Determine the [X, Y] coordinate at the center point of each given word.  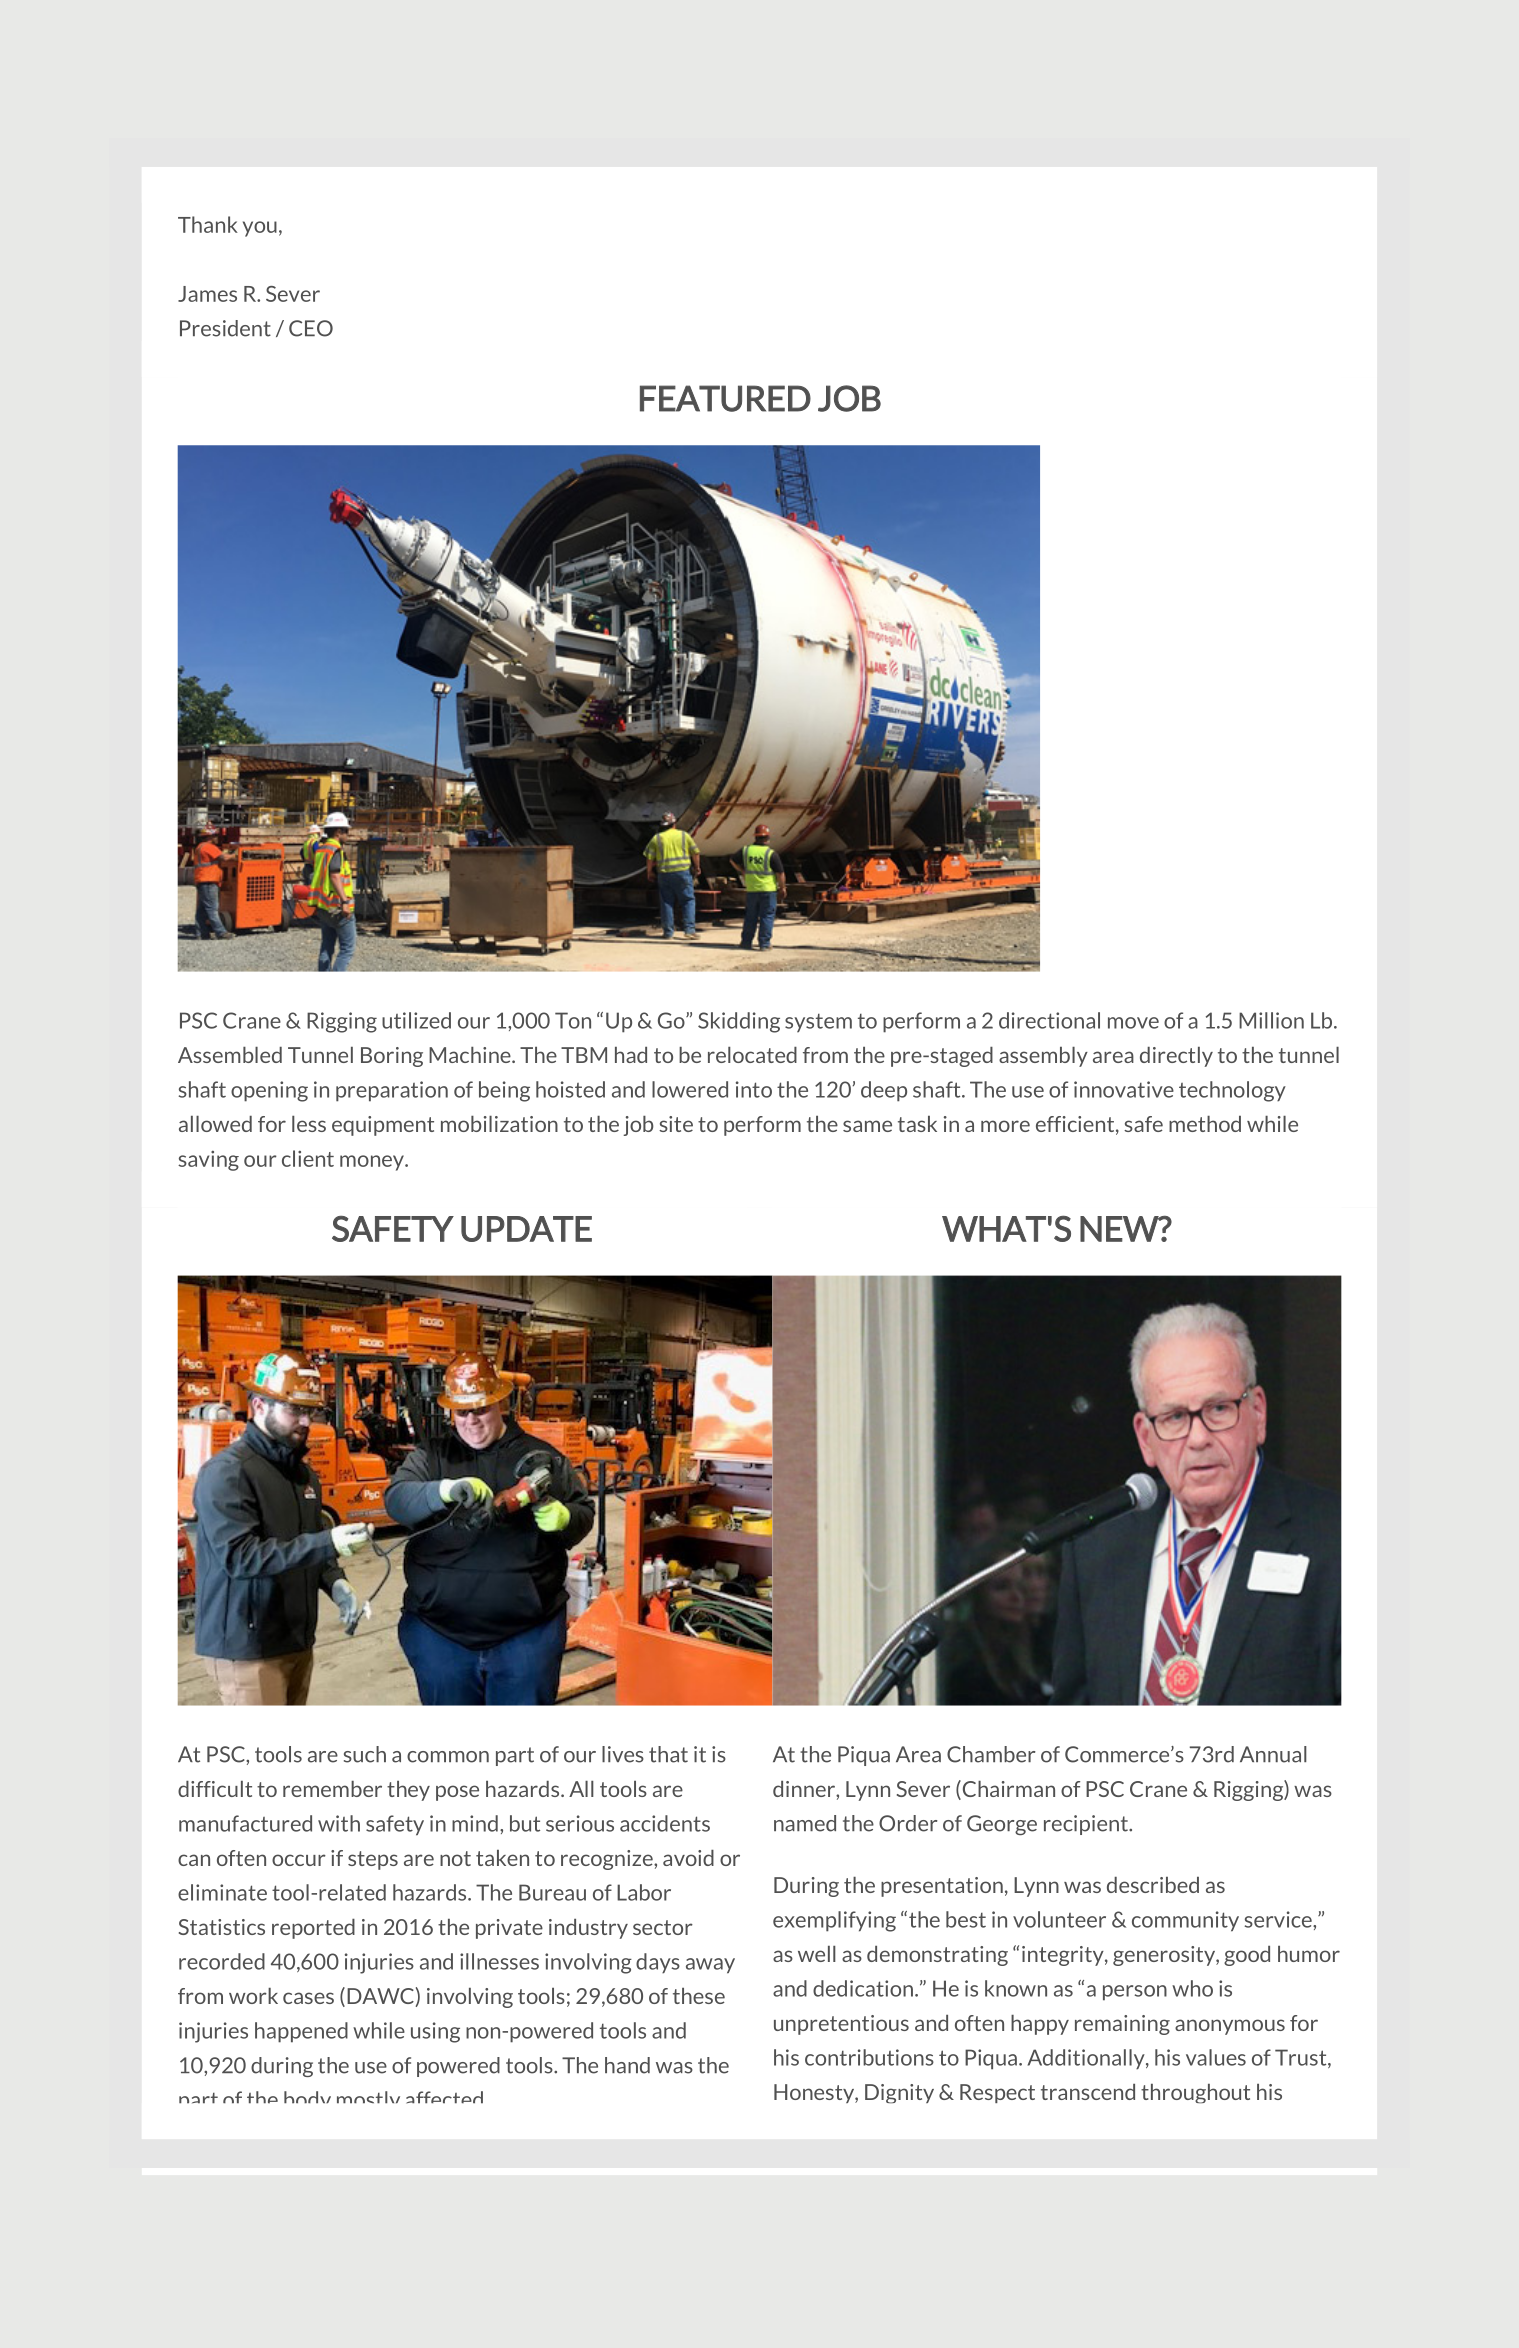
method [1205, 1124]
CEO [311, 328]
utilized [416, 1020]
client [308, 1158]
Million [1271, 1020]
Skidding [739, 1022]
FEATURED [725, 398]
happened [301, 2032]
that [668, 1754]
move [1133, 1023]
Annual [1273, 1754]
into [754, 1089]
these [699, 1996]
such [365, 1754]
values [1216, 2057]
